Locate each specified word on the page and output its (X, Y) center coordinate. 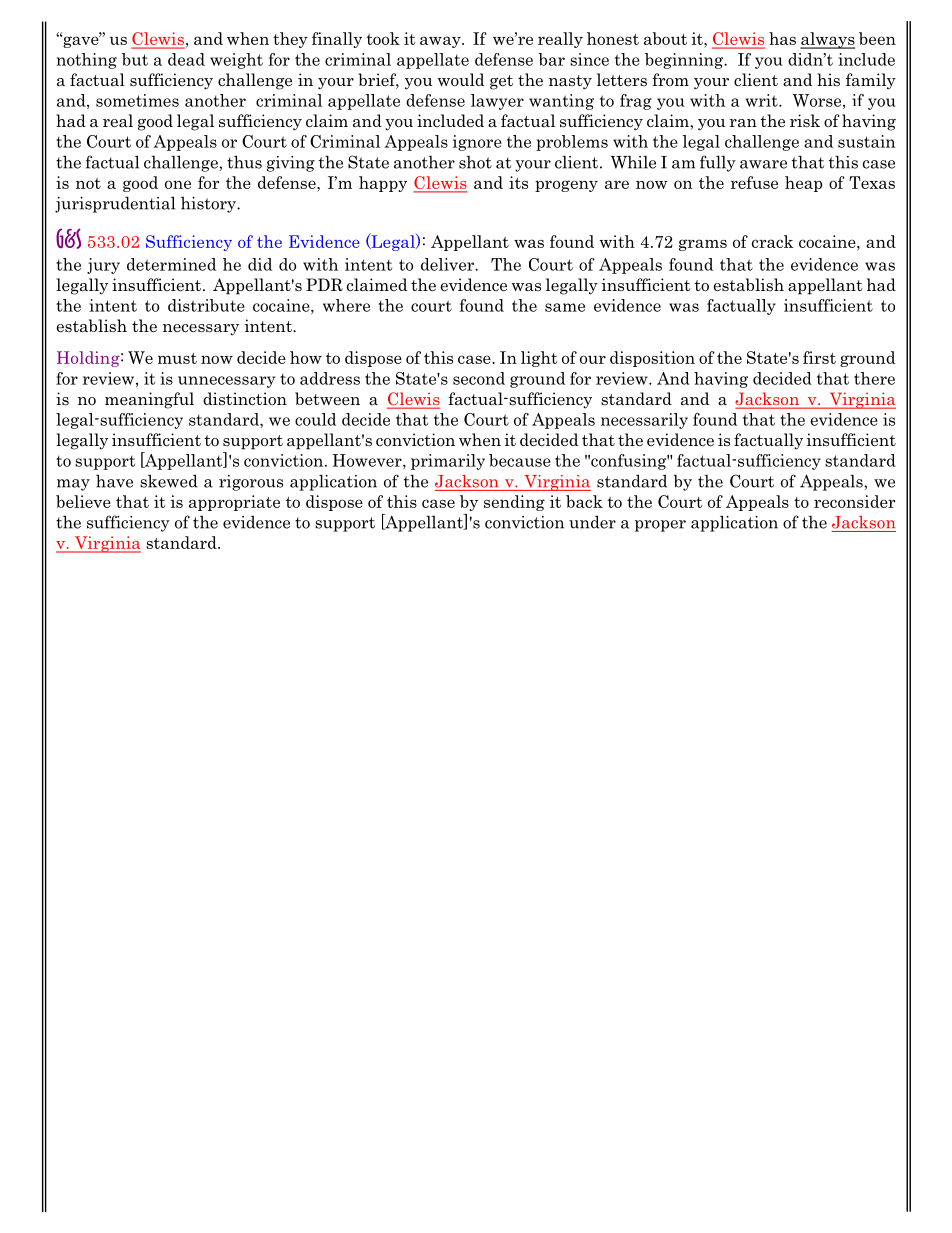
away (441, 42)
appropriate (234, 503)
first (819, 357)
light (539, 359)
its (518, 182)
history (210, 205)
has (782, 38)
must (177, 358)
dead (186, 59)
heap (803, 184)
